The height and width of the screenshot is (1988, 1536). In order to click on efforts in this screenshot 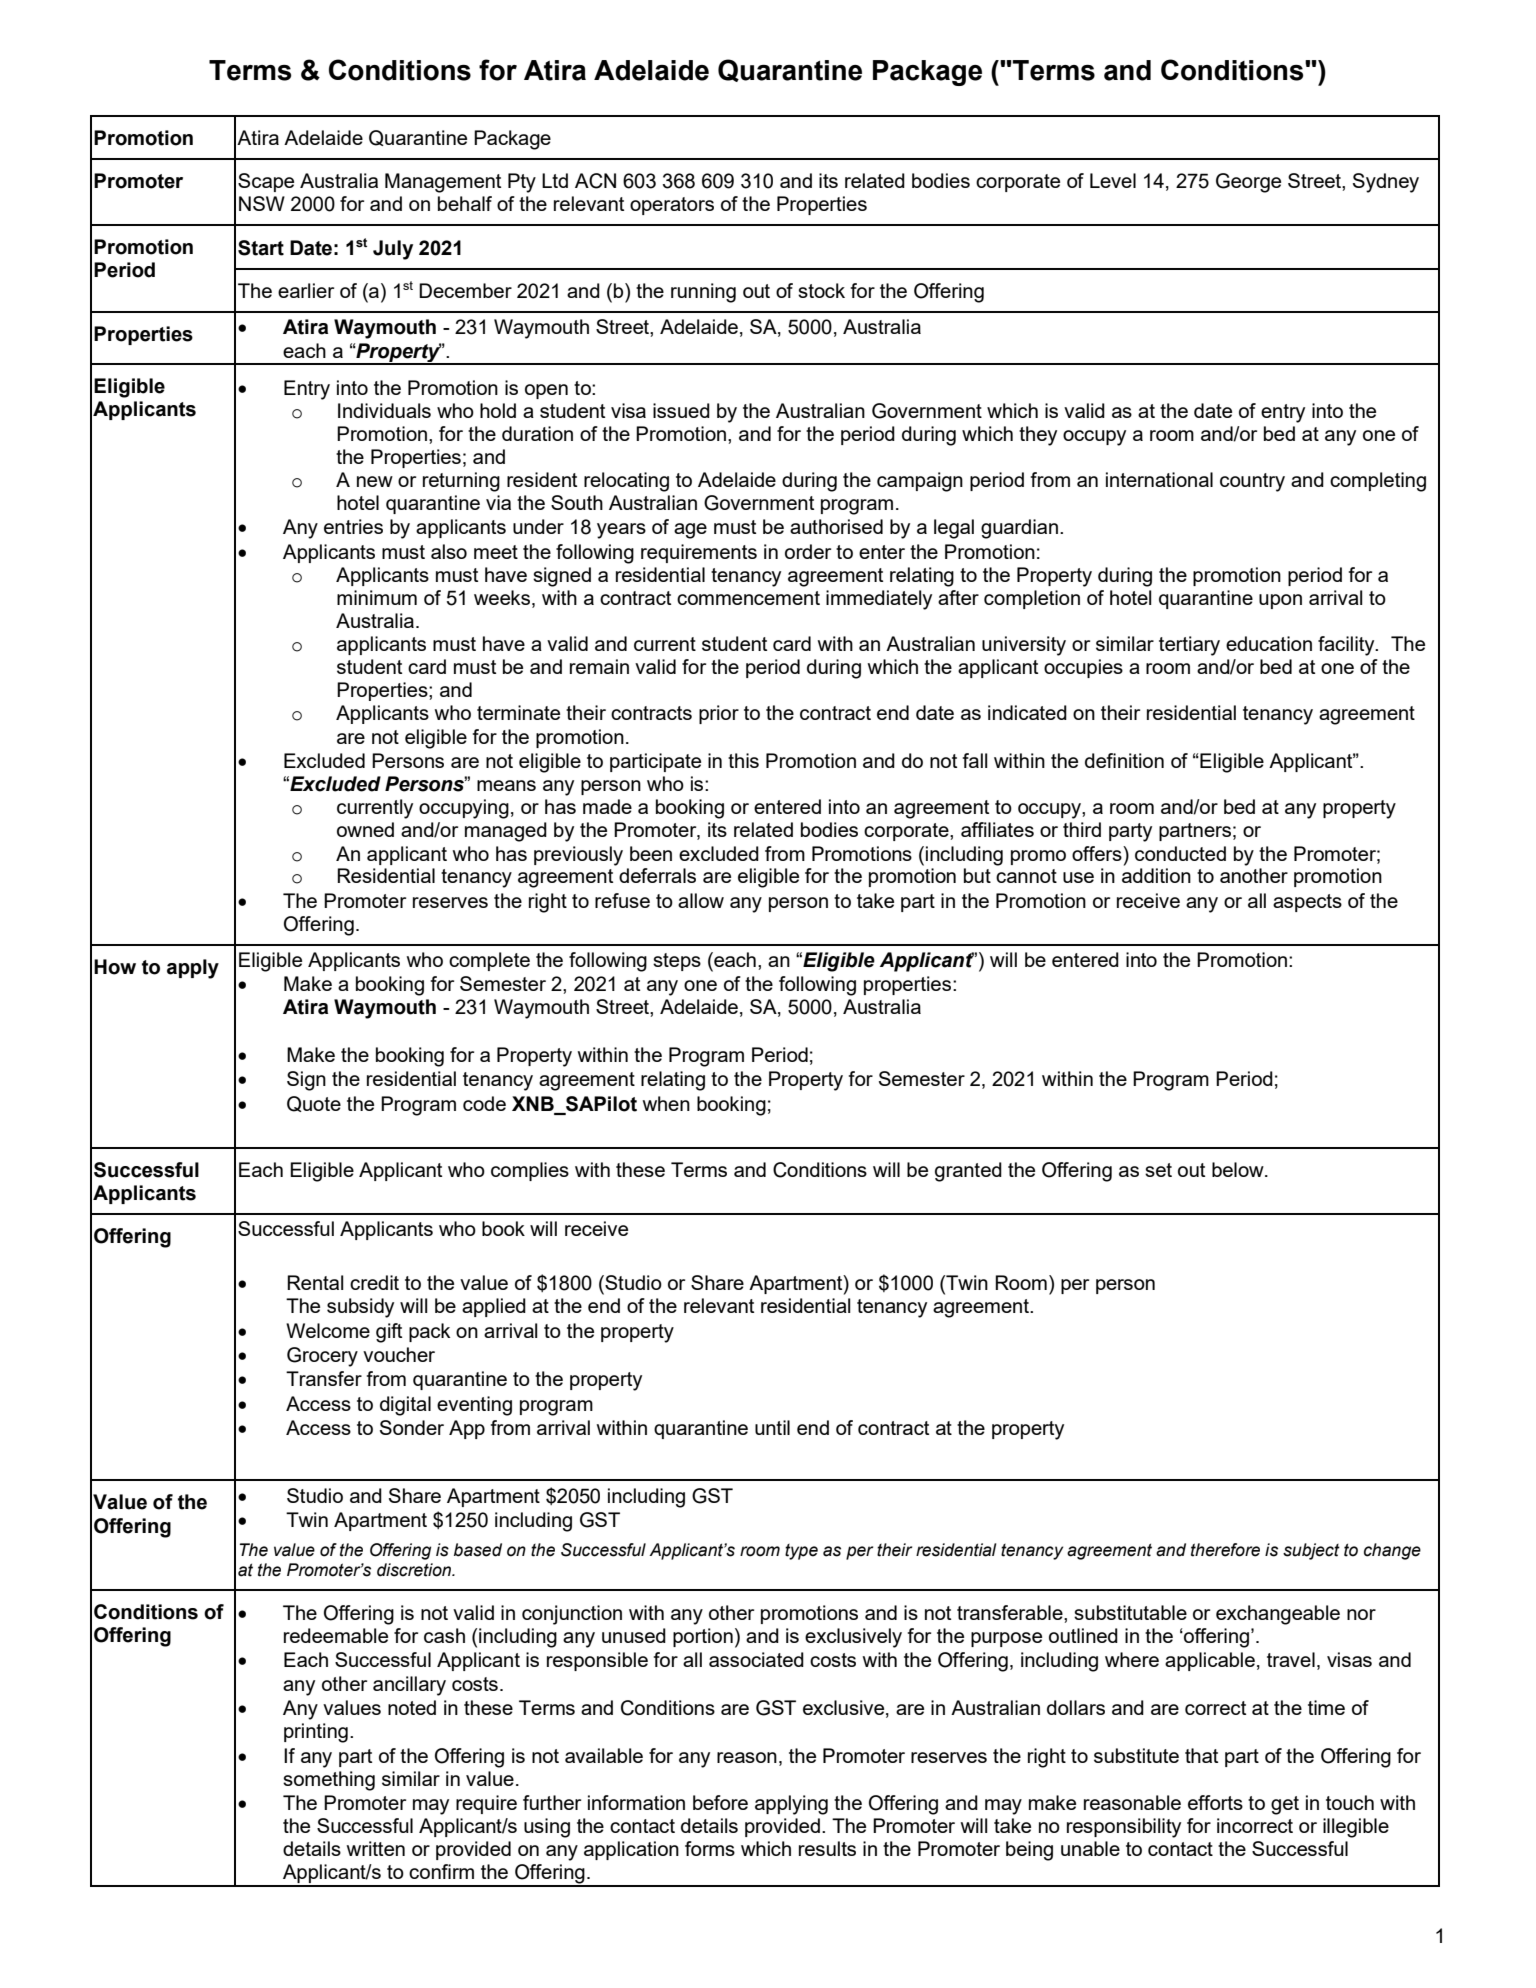, I will do `click(1215, 1802)`.
